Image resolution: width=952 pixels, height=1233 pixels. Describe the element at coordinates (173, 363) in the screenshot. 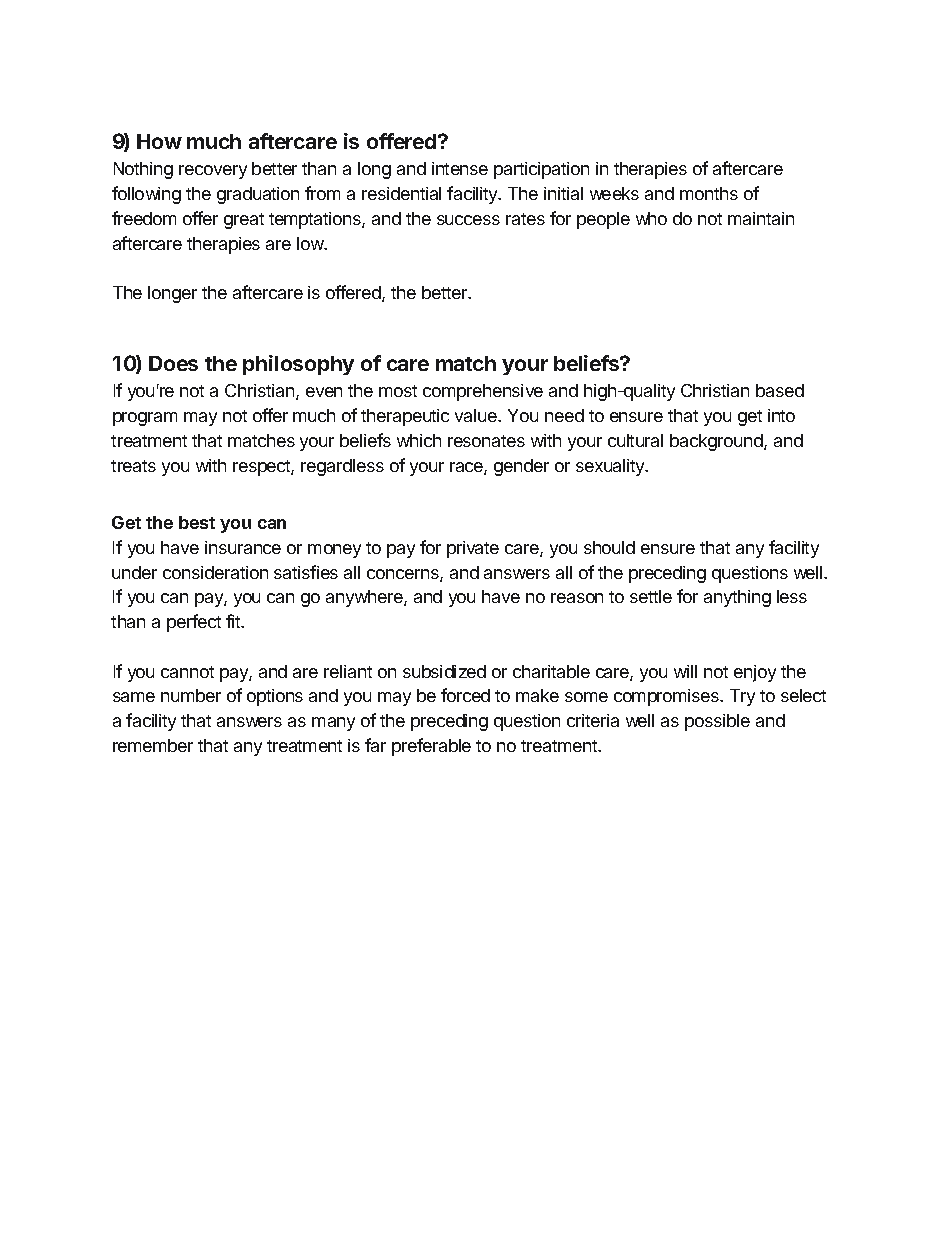

I see `Does` at that location.
